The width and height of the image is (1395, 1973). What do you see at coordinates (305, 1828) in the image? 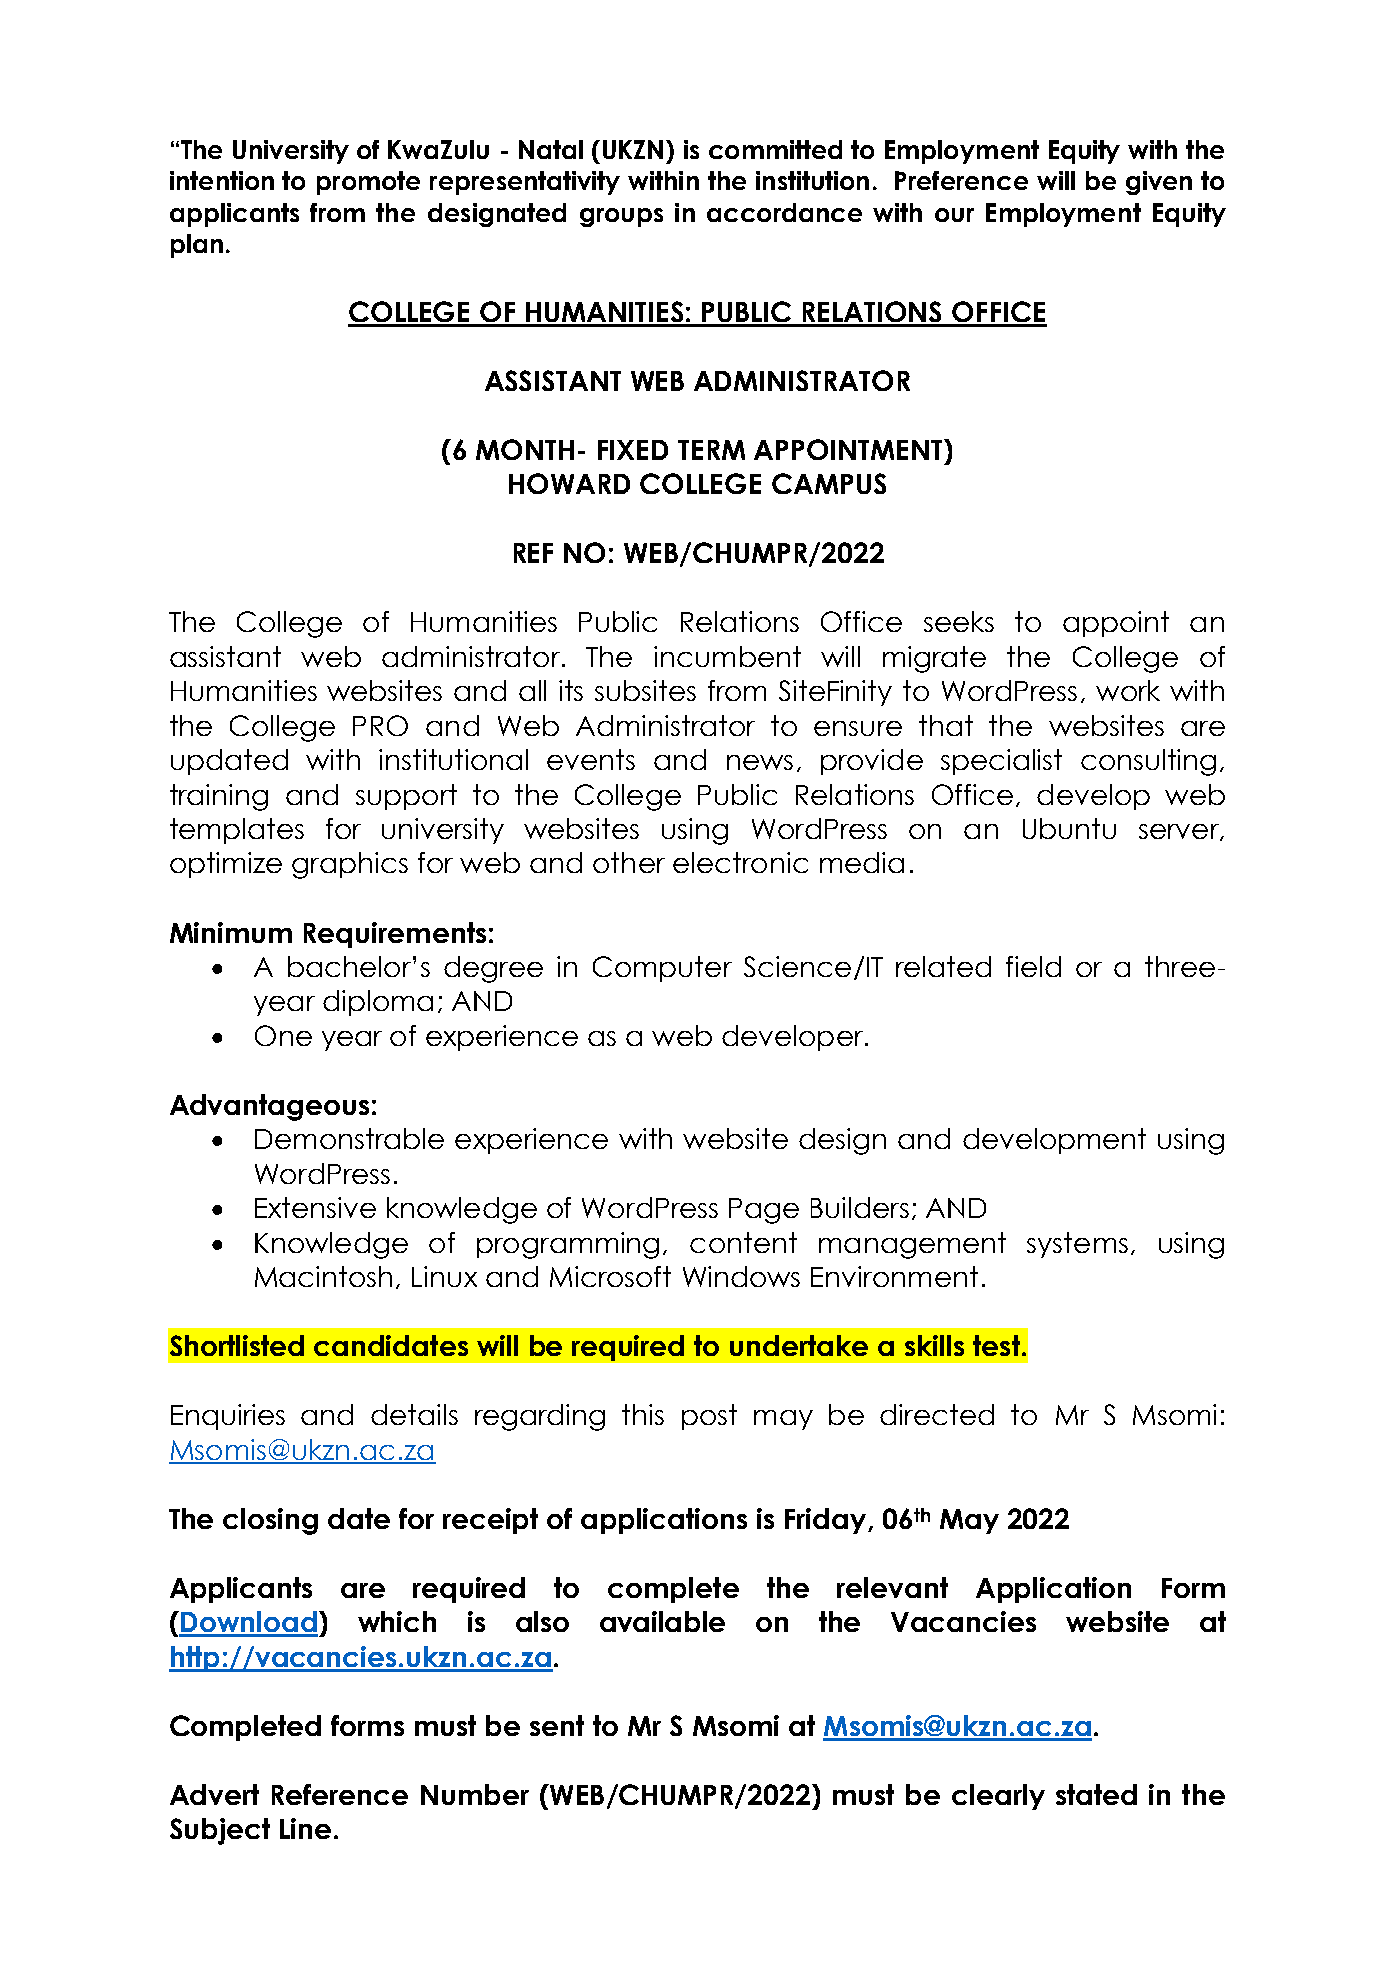
I see `Line` at bounding box center [305, 1828].
